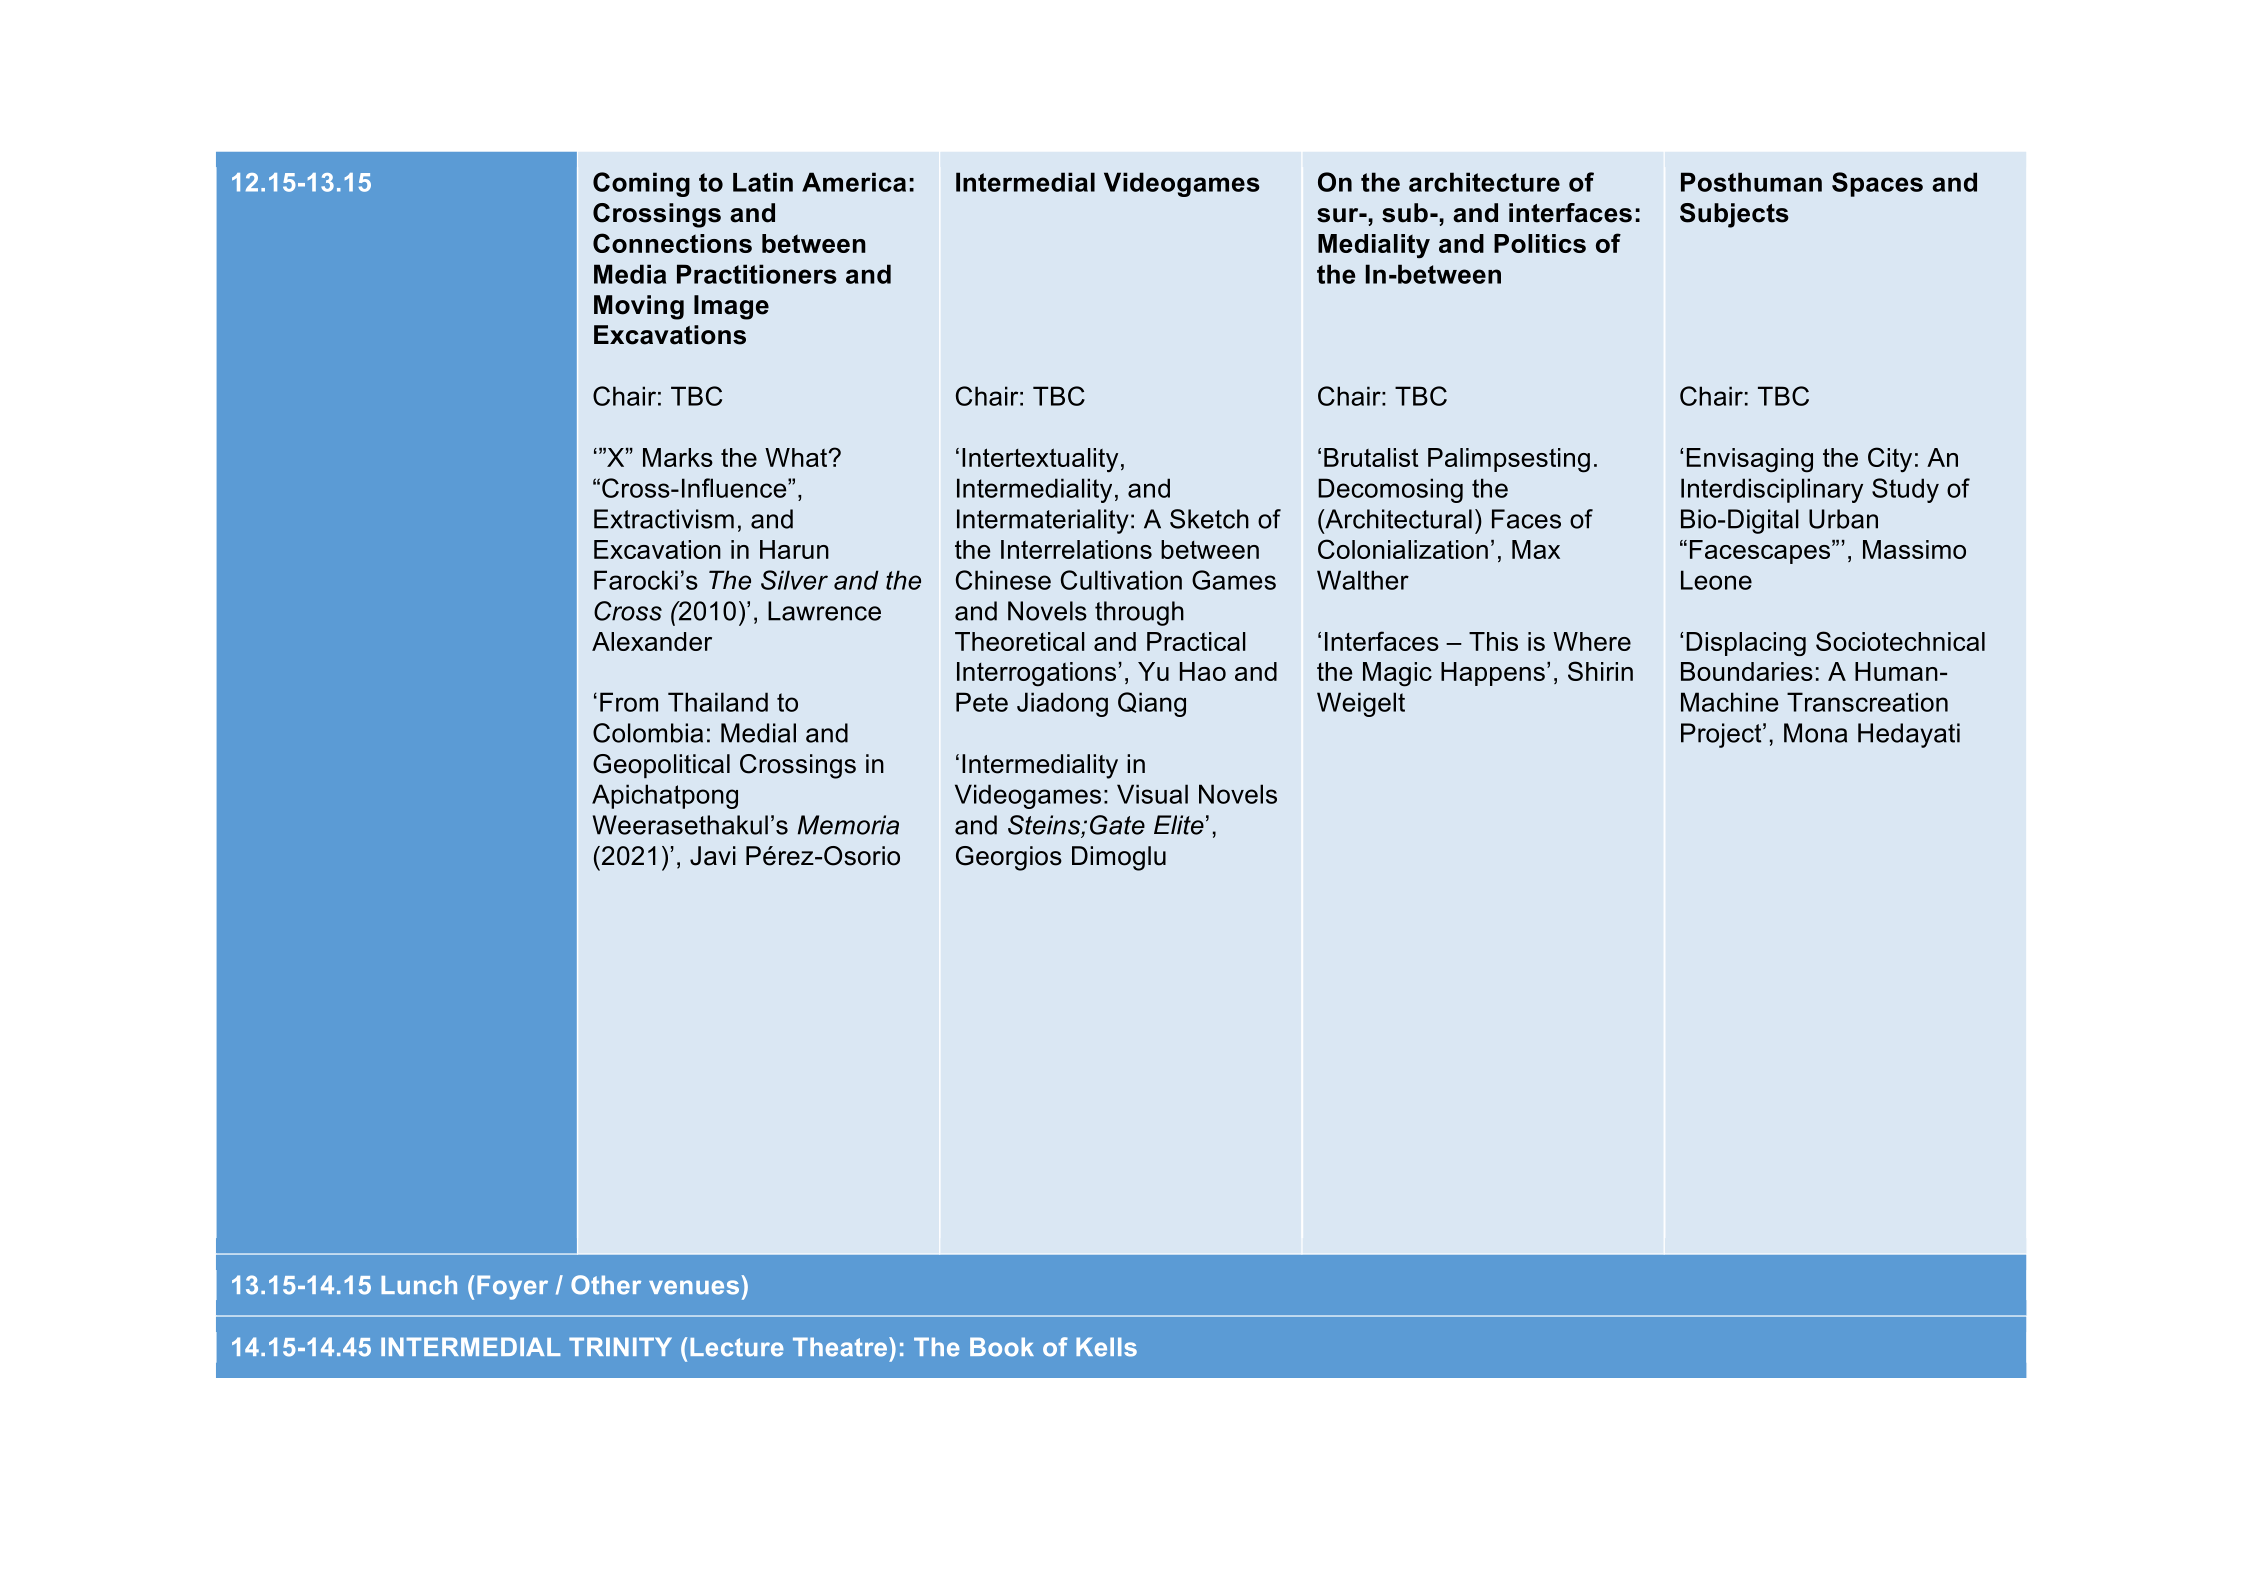  I want to click on Visual, so click(1152, 794).
